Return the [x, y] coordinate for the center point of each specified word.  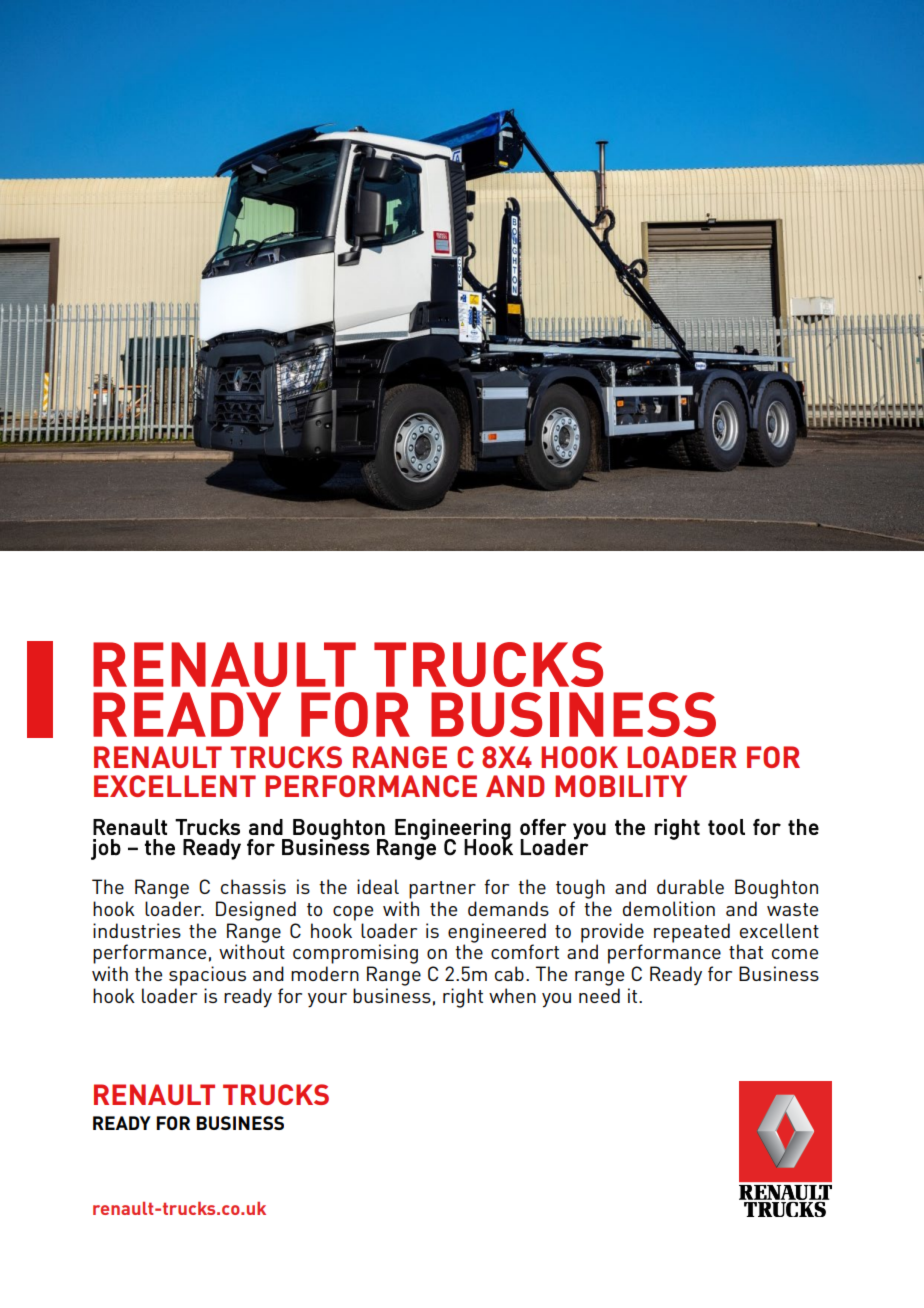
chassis [253, 886]
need [599, 995]
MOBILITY [621, 786]
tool [726, 827]
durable [690, 886]
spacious [207, 976]
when [512, 995]
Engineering [453, 830]
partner [442, 890]
